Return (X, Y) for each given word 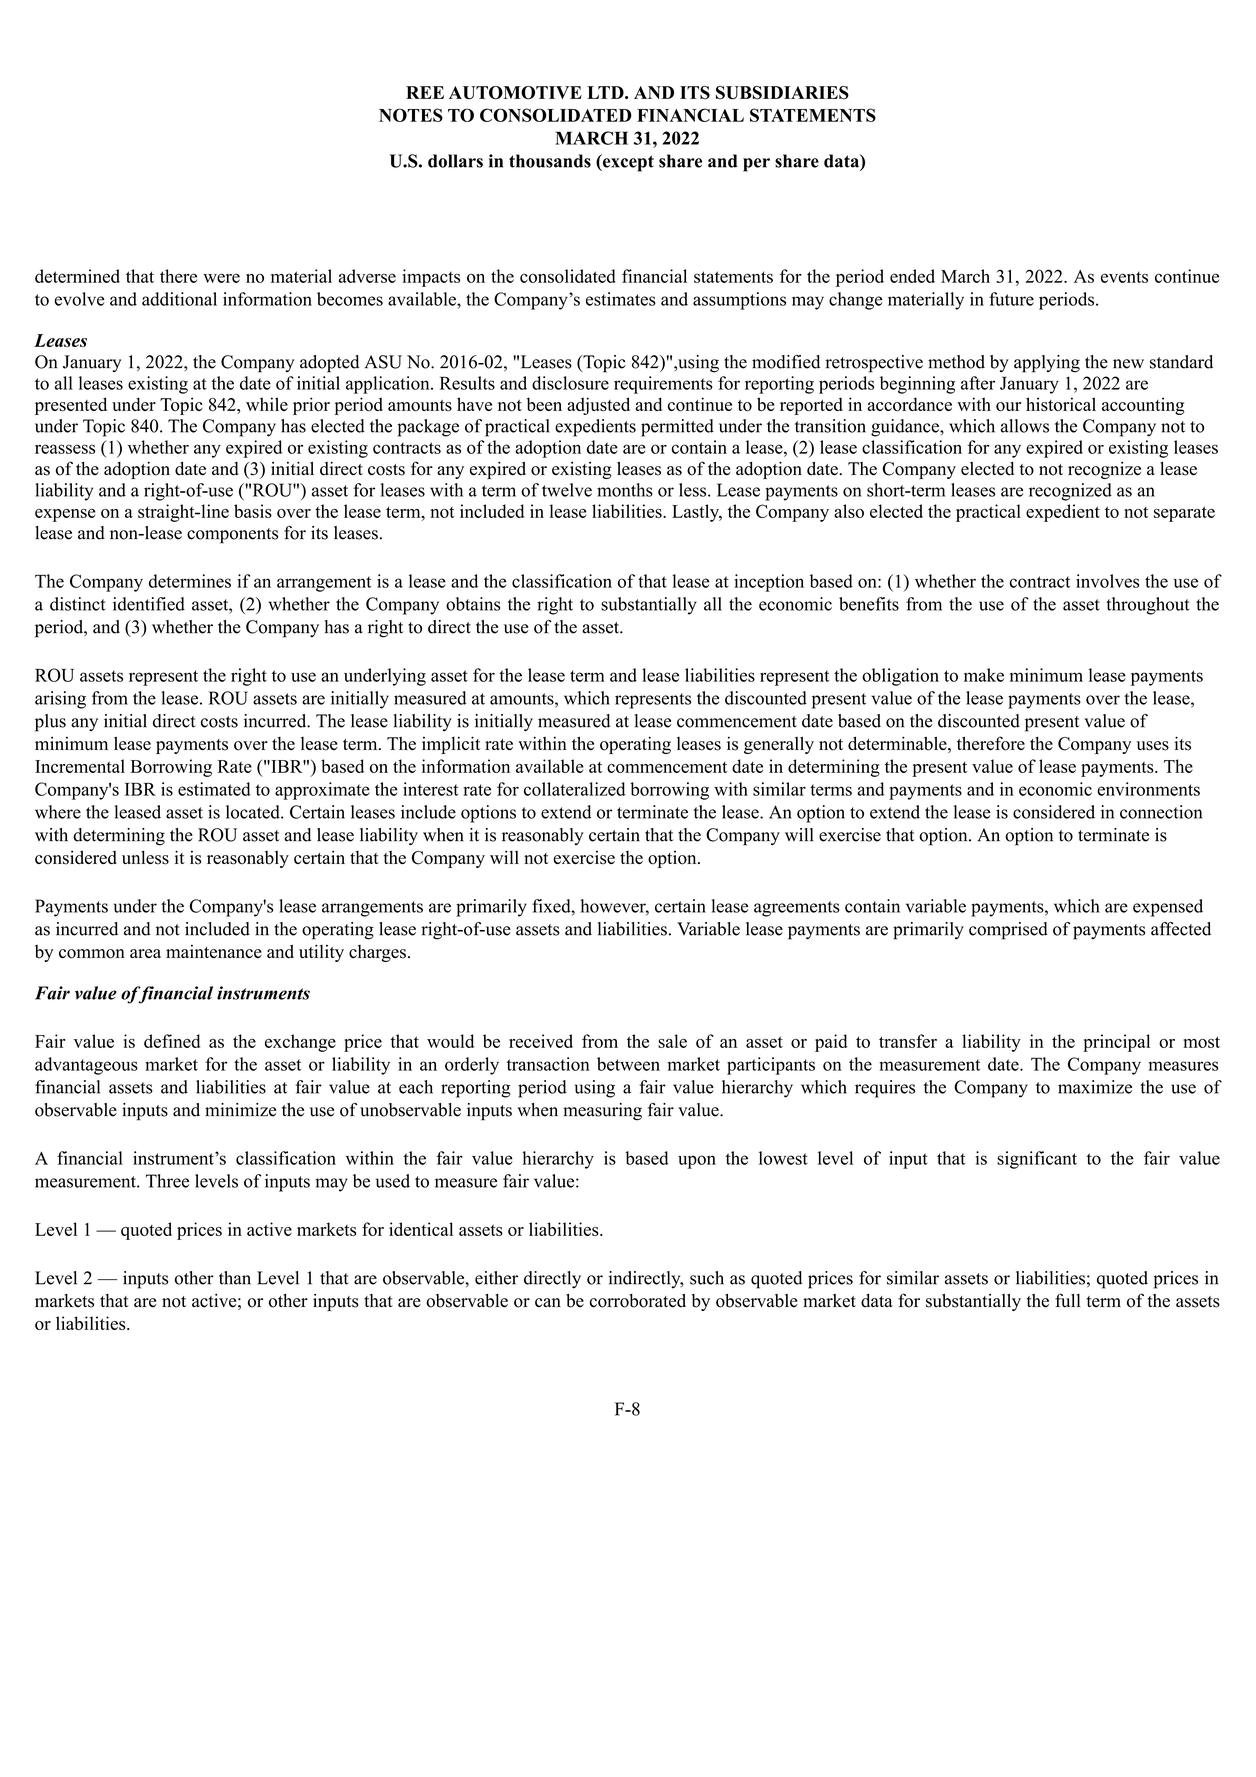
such (707, 1278)
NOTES (411, 115)
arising (60, 700)
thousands (550, 161)
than (235, 1278)
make (984, 675)
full (1068, 1300)
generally (779, 745)
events (1124, 277)
